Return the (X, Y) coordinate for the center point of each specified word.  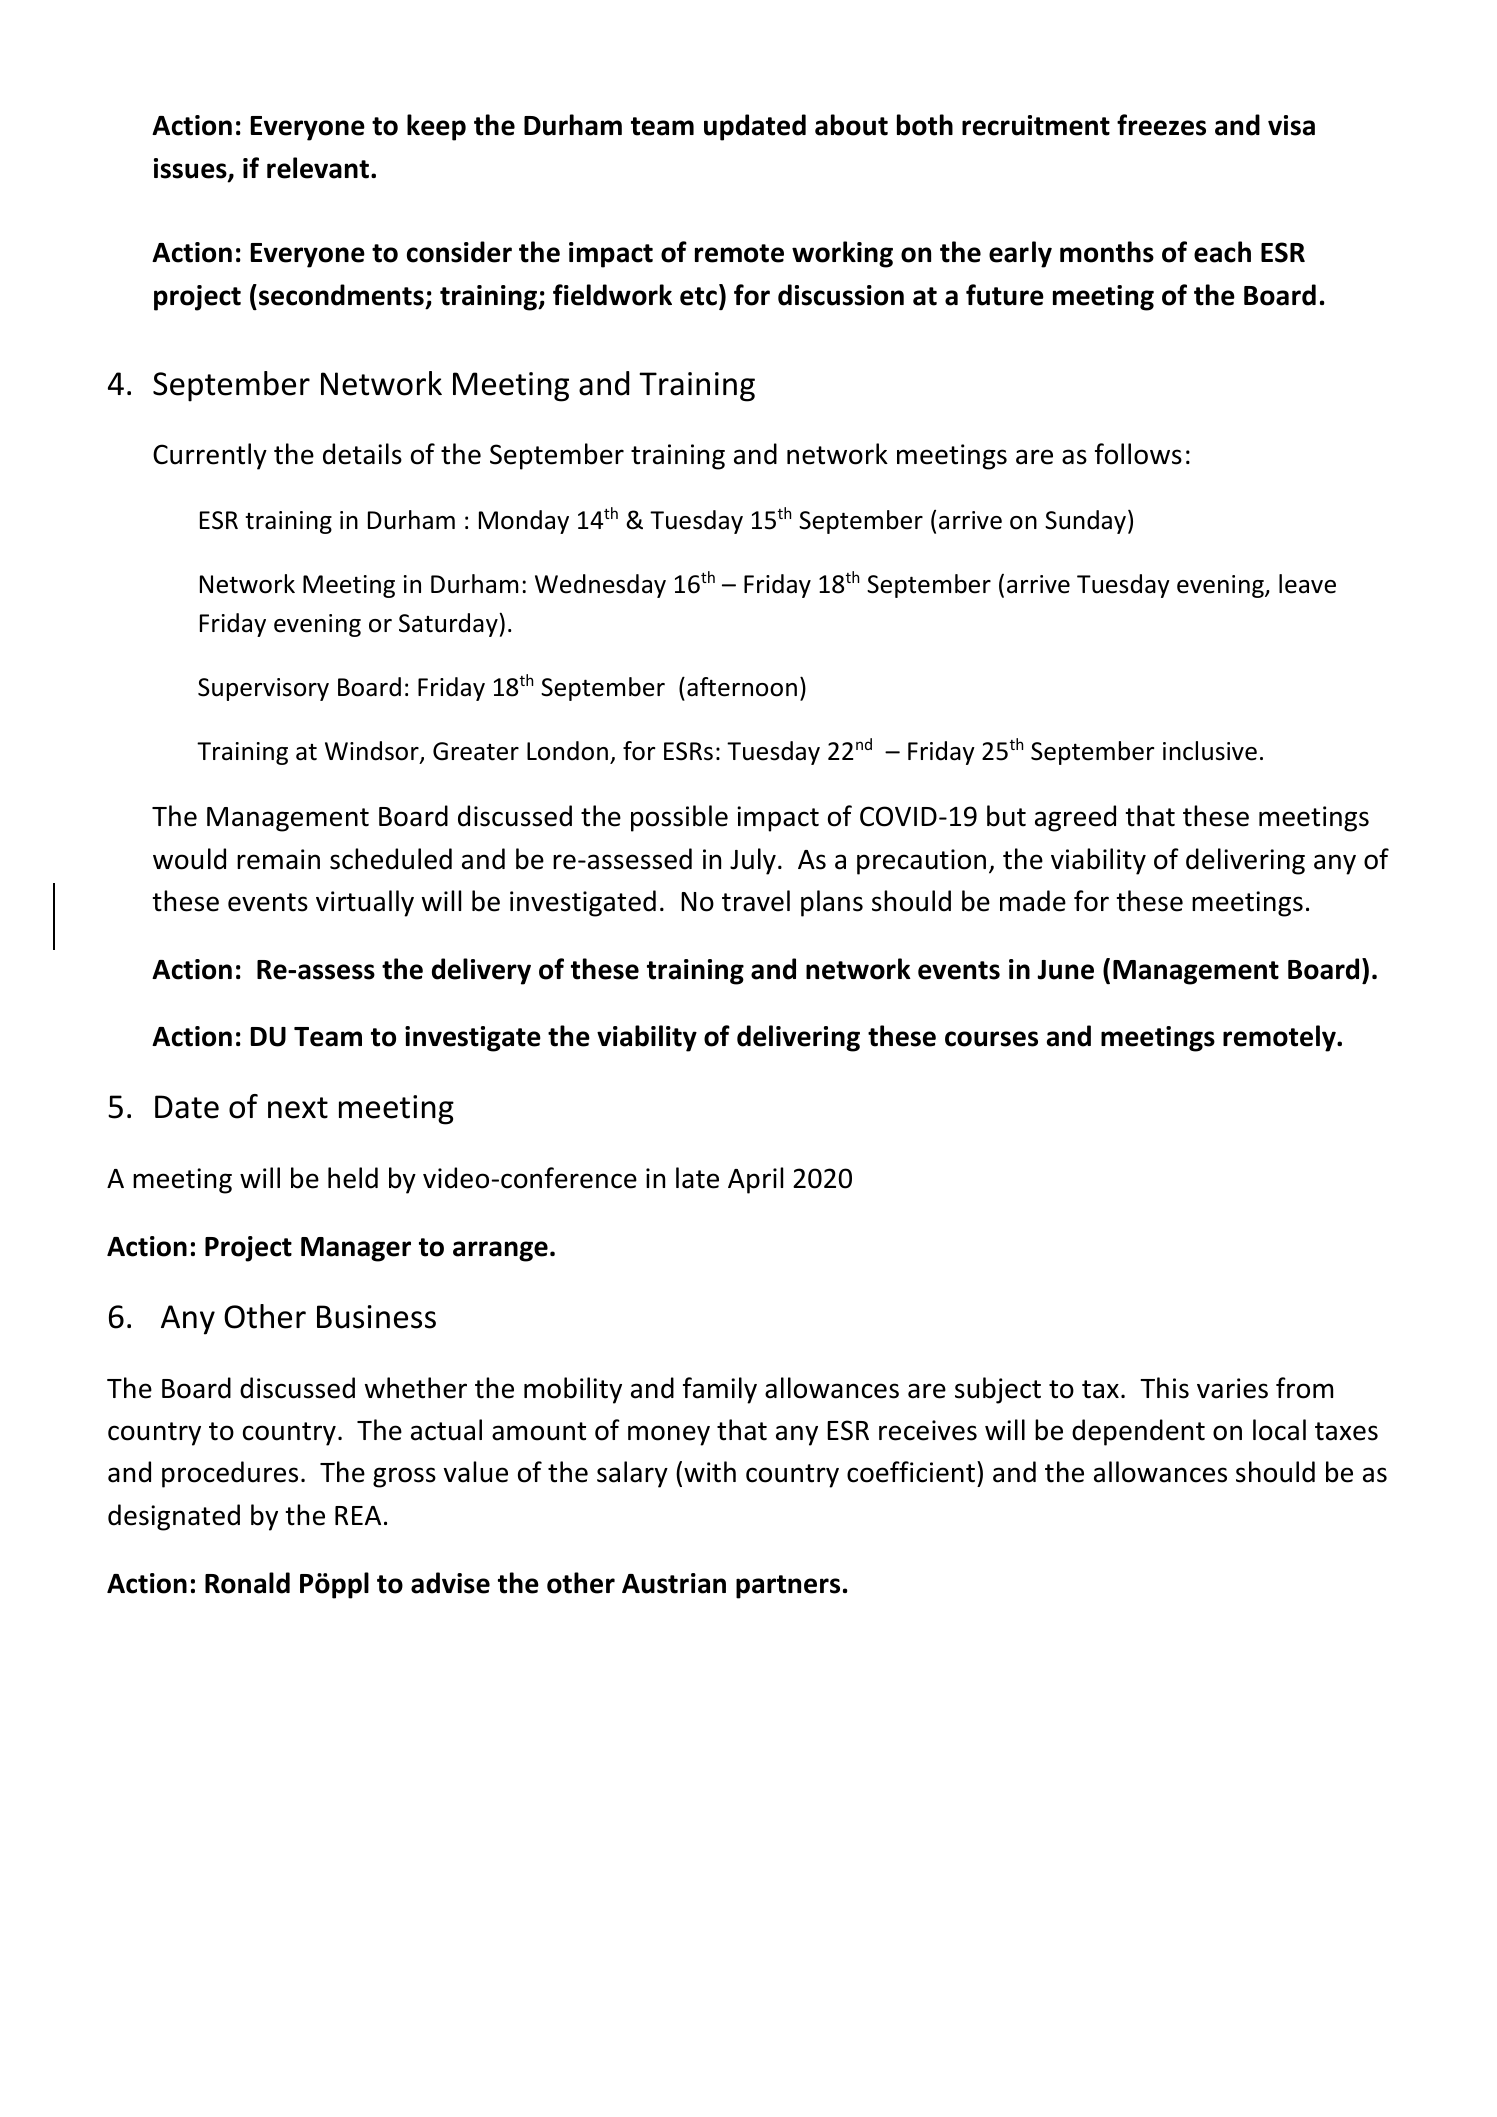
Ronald (247, 1583)
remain (278, 859)
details (362, 454)
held (353, 1178)
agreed (1075, 818)
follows (1138, 454)
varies (1232, 1388)
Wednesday (600, 586)
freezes (1161, 125)
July (753, 861)
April (755, 1180)
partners (788, 1587)
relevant (319, 168)
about (851, 125)
